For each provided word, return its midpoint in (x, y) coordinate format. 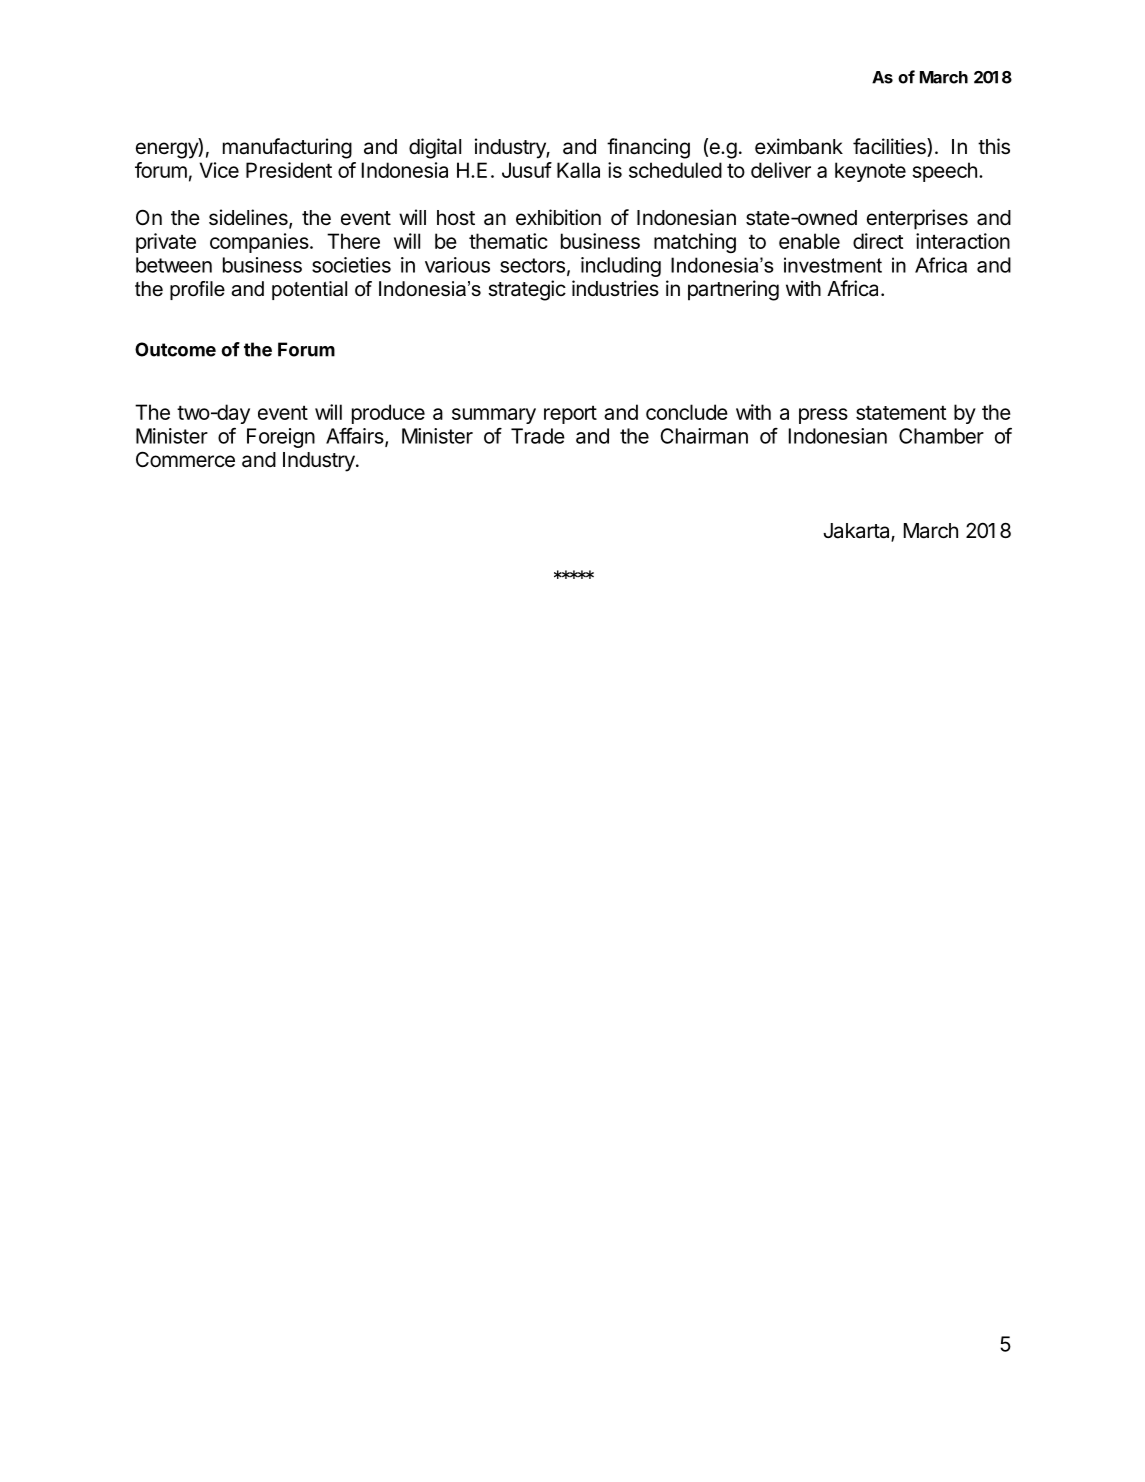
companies (259, 243)
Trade (538, 436)
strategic (527, 290)
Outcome (175, 349)
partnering (733, 290)
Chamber (941, 436)
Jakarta (857, 532)
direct (878, 241)
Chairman (704, 436)
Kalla (578, 170)
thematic (508, 241)
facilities (890, 147)
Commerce (185, 459)
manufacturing (287, 148)
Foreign (281, 438)
